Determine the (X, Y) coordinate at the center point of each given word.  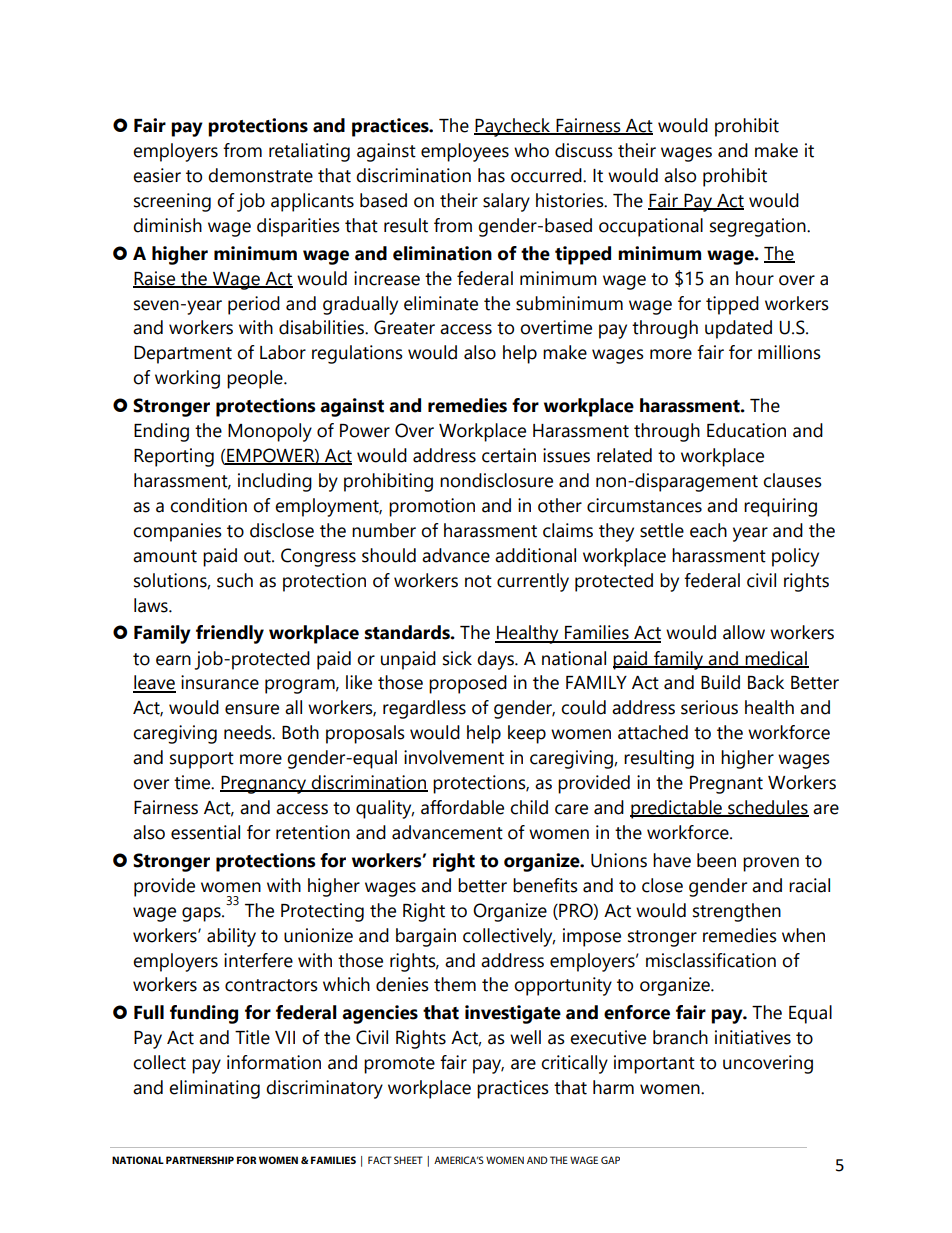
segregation (759, 227)
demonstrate (260, 175)
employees (465, 152)
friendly (230, 634)
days (496, 660)
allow (744, 632)
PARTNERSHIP (200, 1160)
